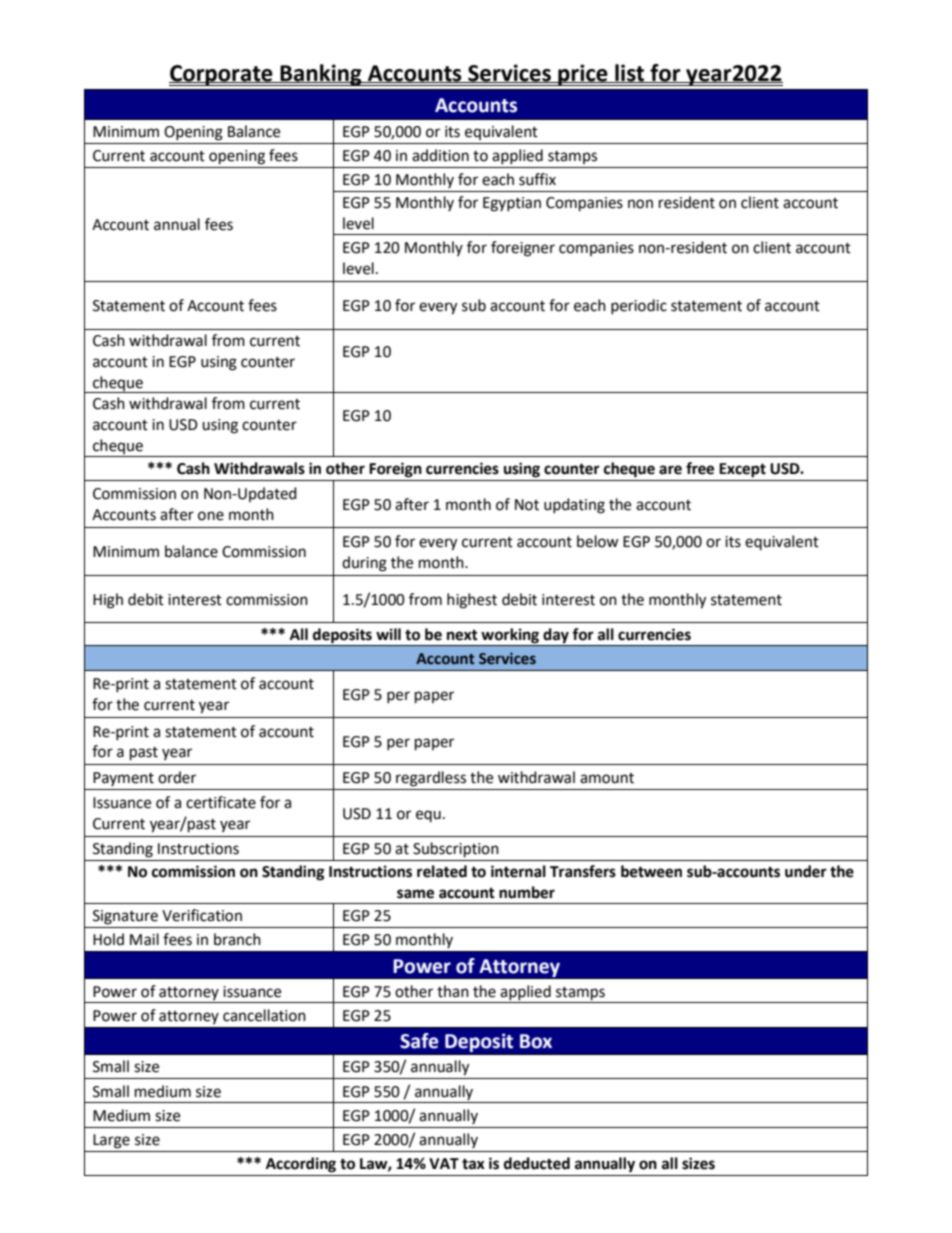 The width and height of the screenshot is (952, 1233). Describe the element at coordinates (364, 564) in the screenshot. I see `during` at that location.
